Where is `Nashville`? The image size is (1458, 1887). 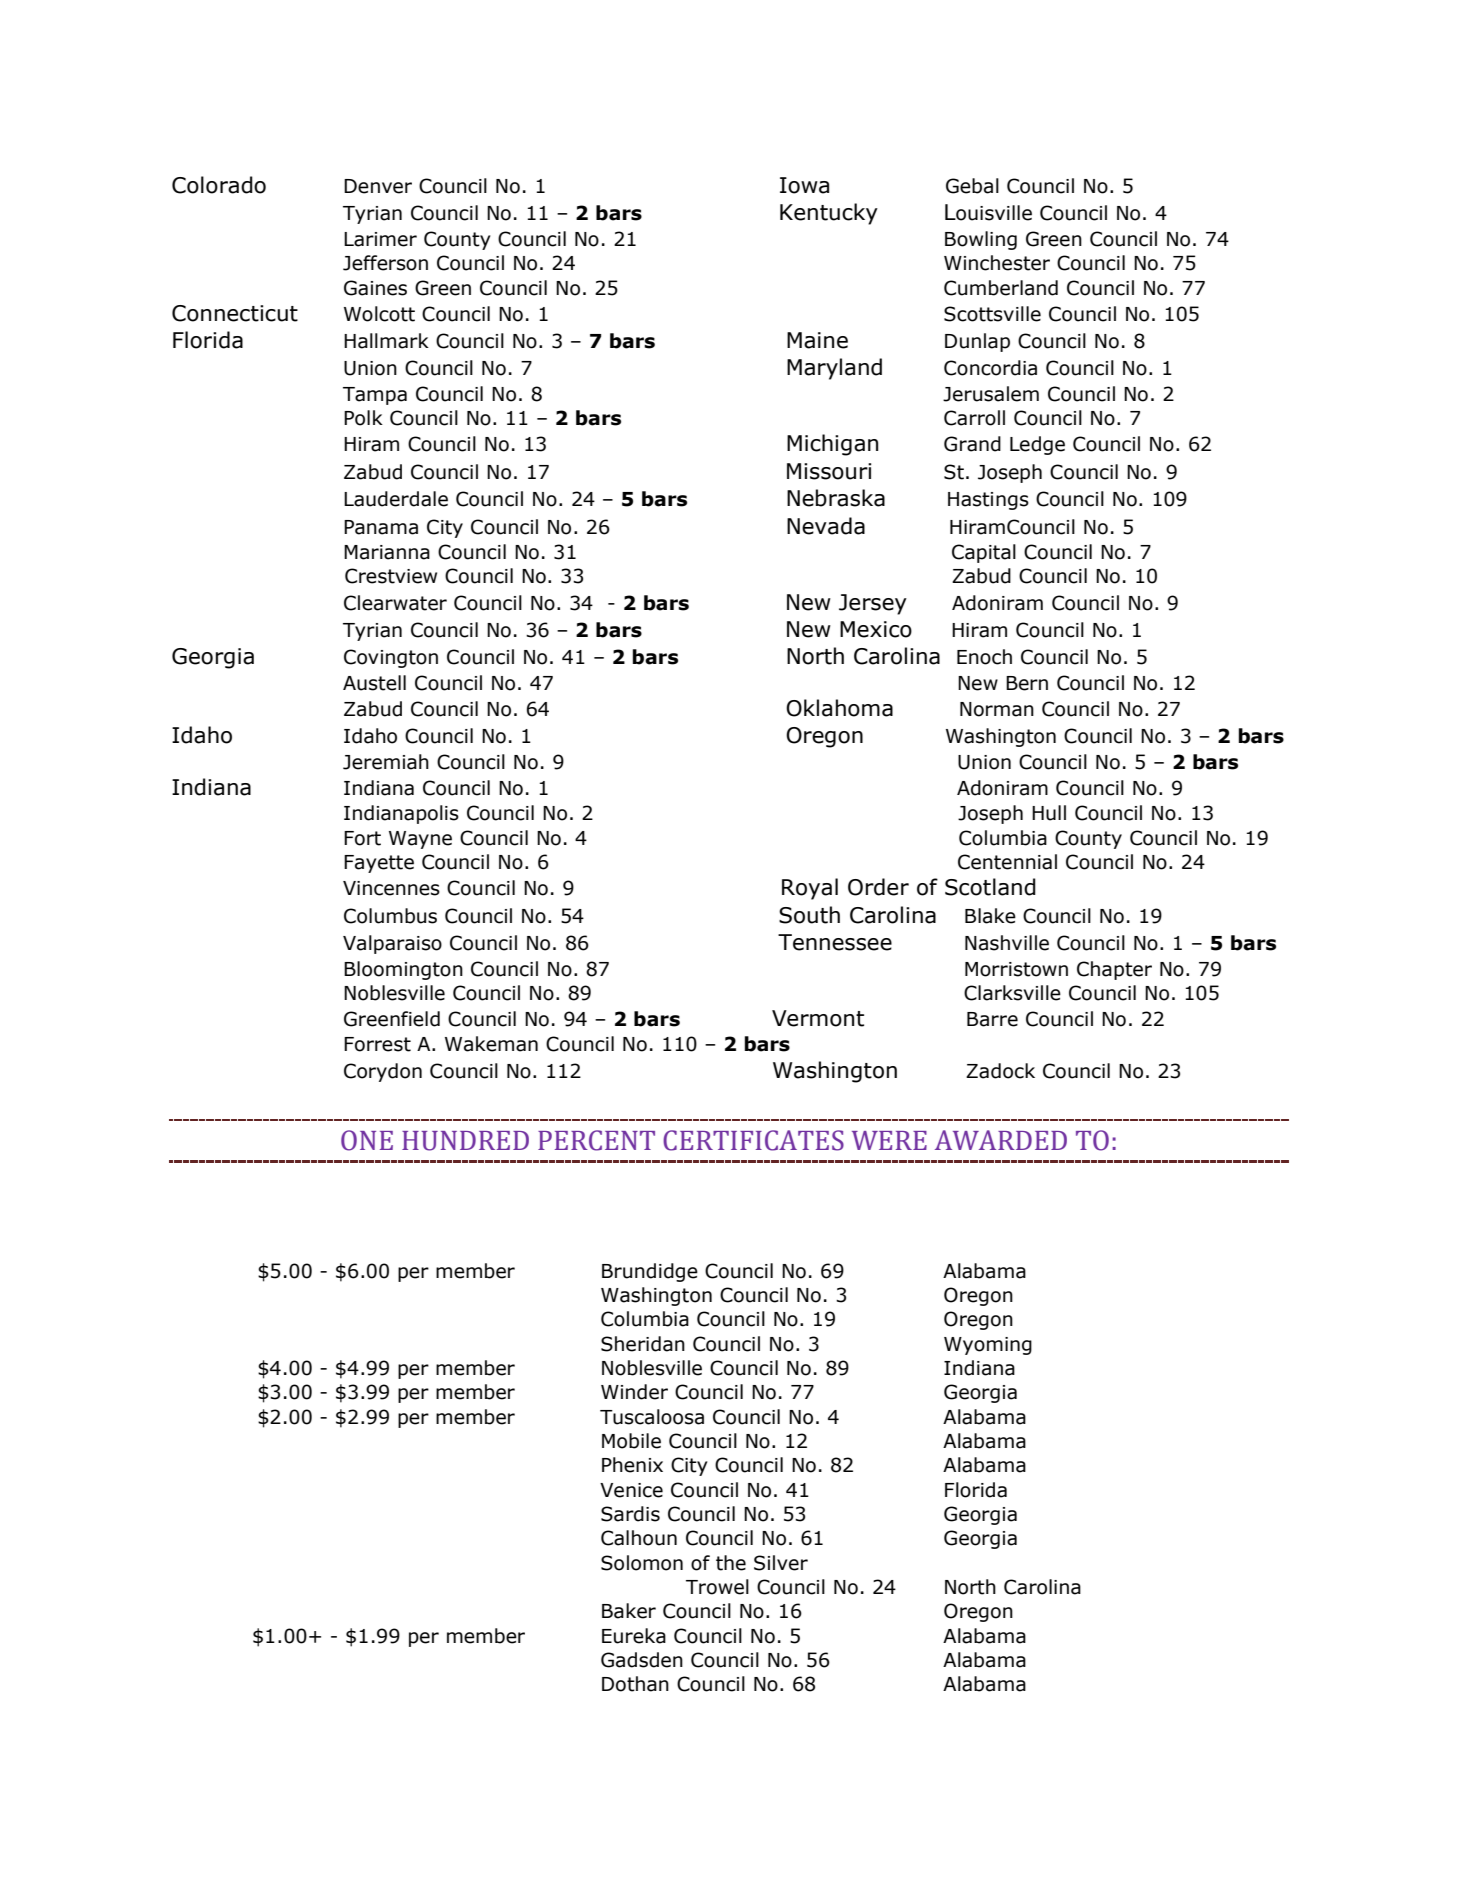 Nashville is located at coordinates (1007, 943).
